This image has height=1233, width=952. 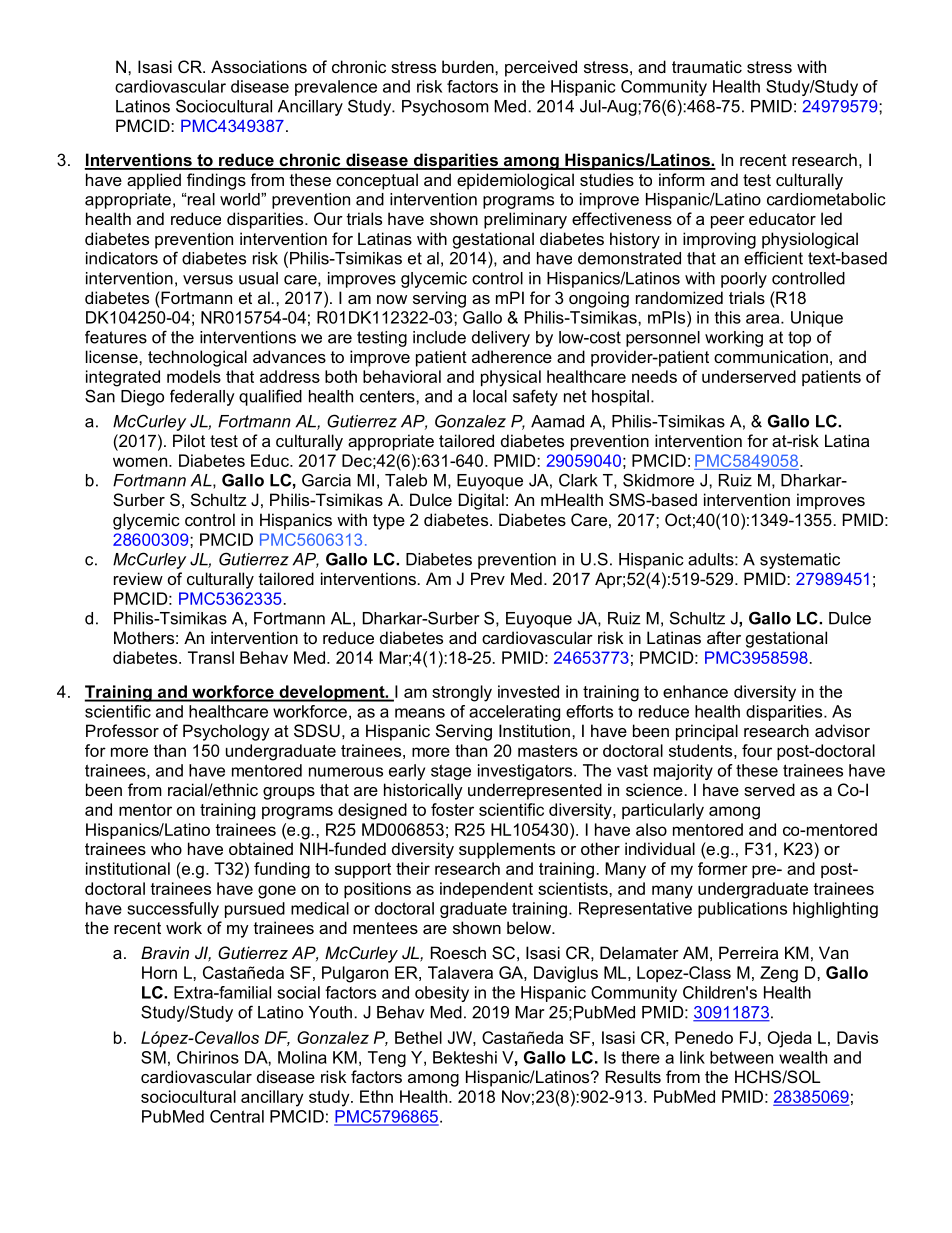 What do you see at coordinates (387, 1059) in the image?
I see `Teng` at bounding box center [387, 1059].
